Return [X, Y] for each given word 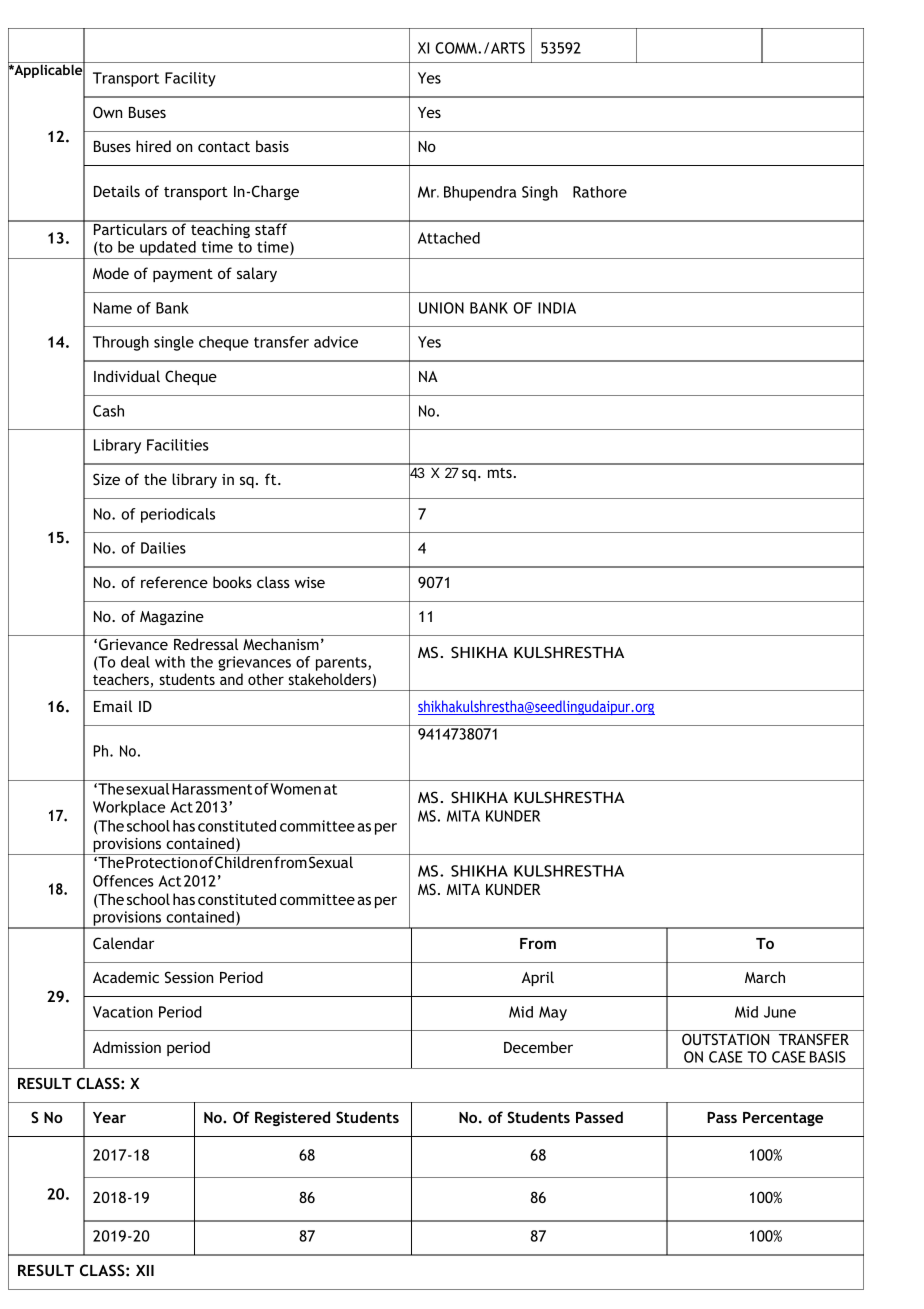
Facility [190, 79]
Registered [292, 1118]
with [170, 662]
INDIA [557, 308]
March [765, 977]
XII [145, 1270]
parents [342, 664]
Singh [540, 193]
